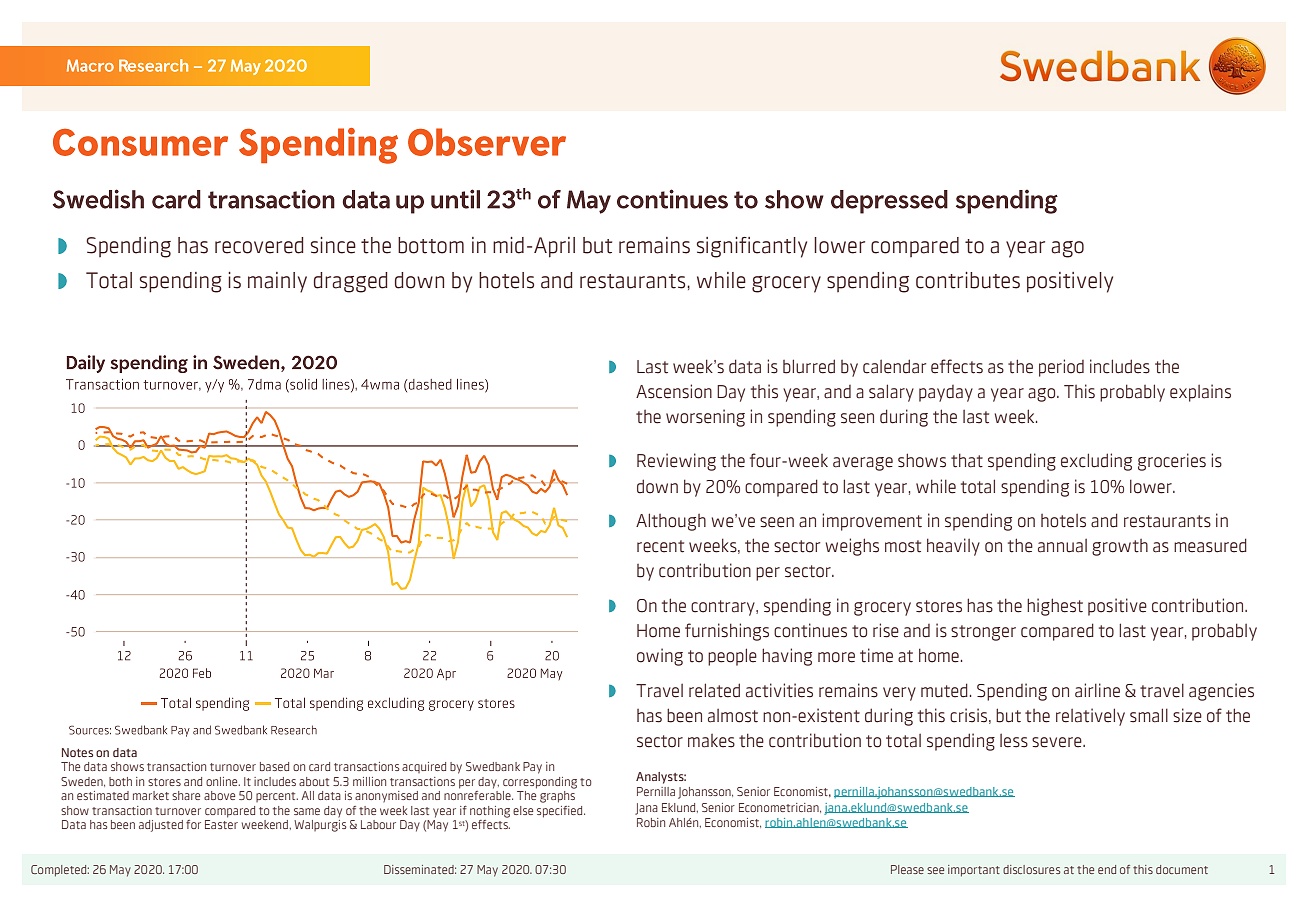 The width and height of the screenshot is (1308, 924). What do you see at coordinates (660, 546) in the screenshot?
I see `recent` at bounding box center [660, 546].
